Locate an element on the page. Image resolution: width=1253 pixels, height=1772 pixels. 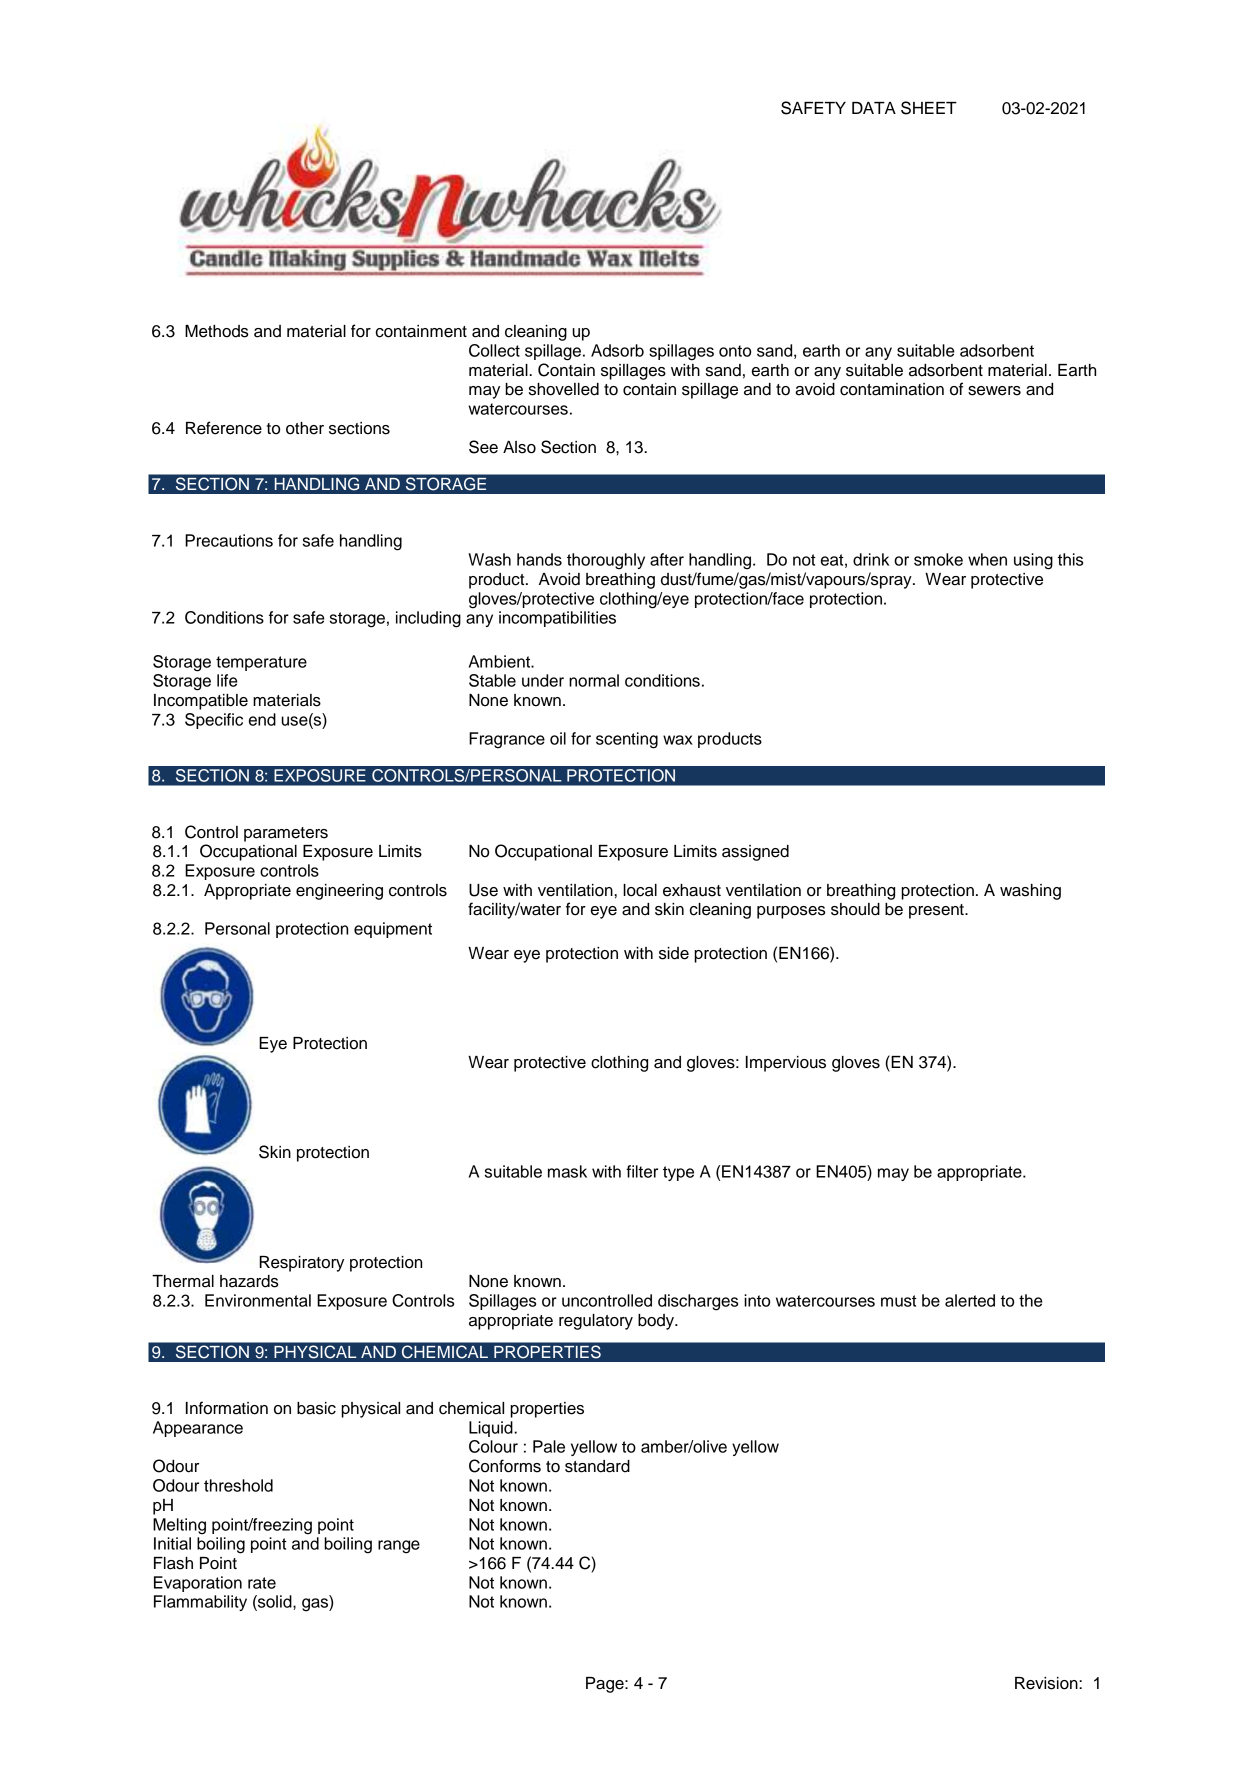
end is located at coordinates (262, 719).
